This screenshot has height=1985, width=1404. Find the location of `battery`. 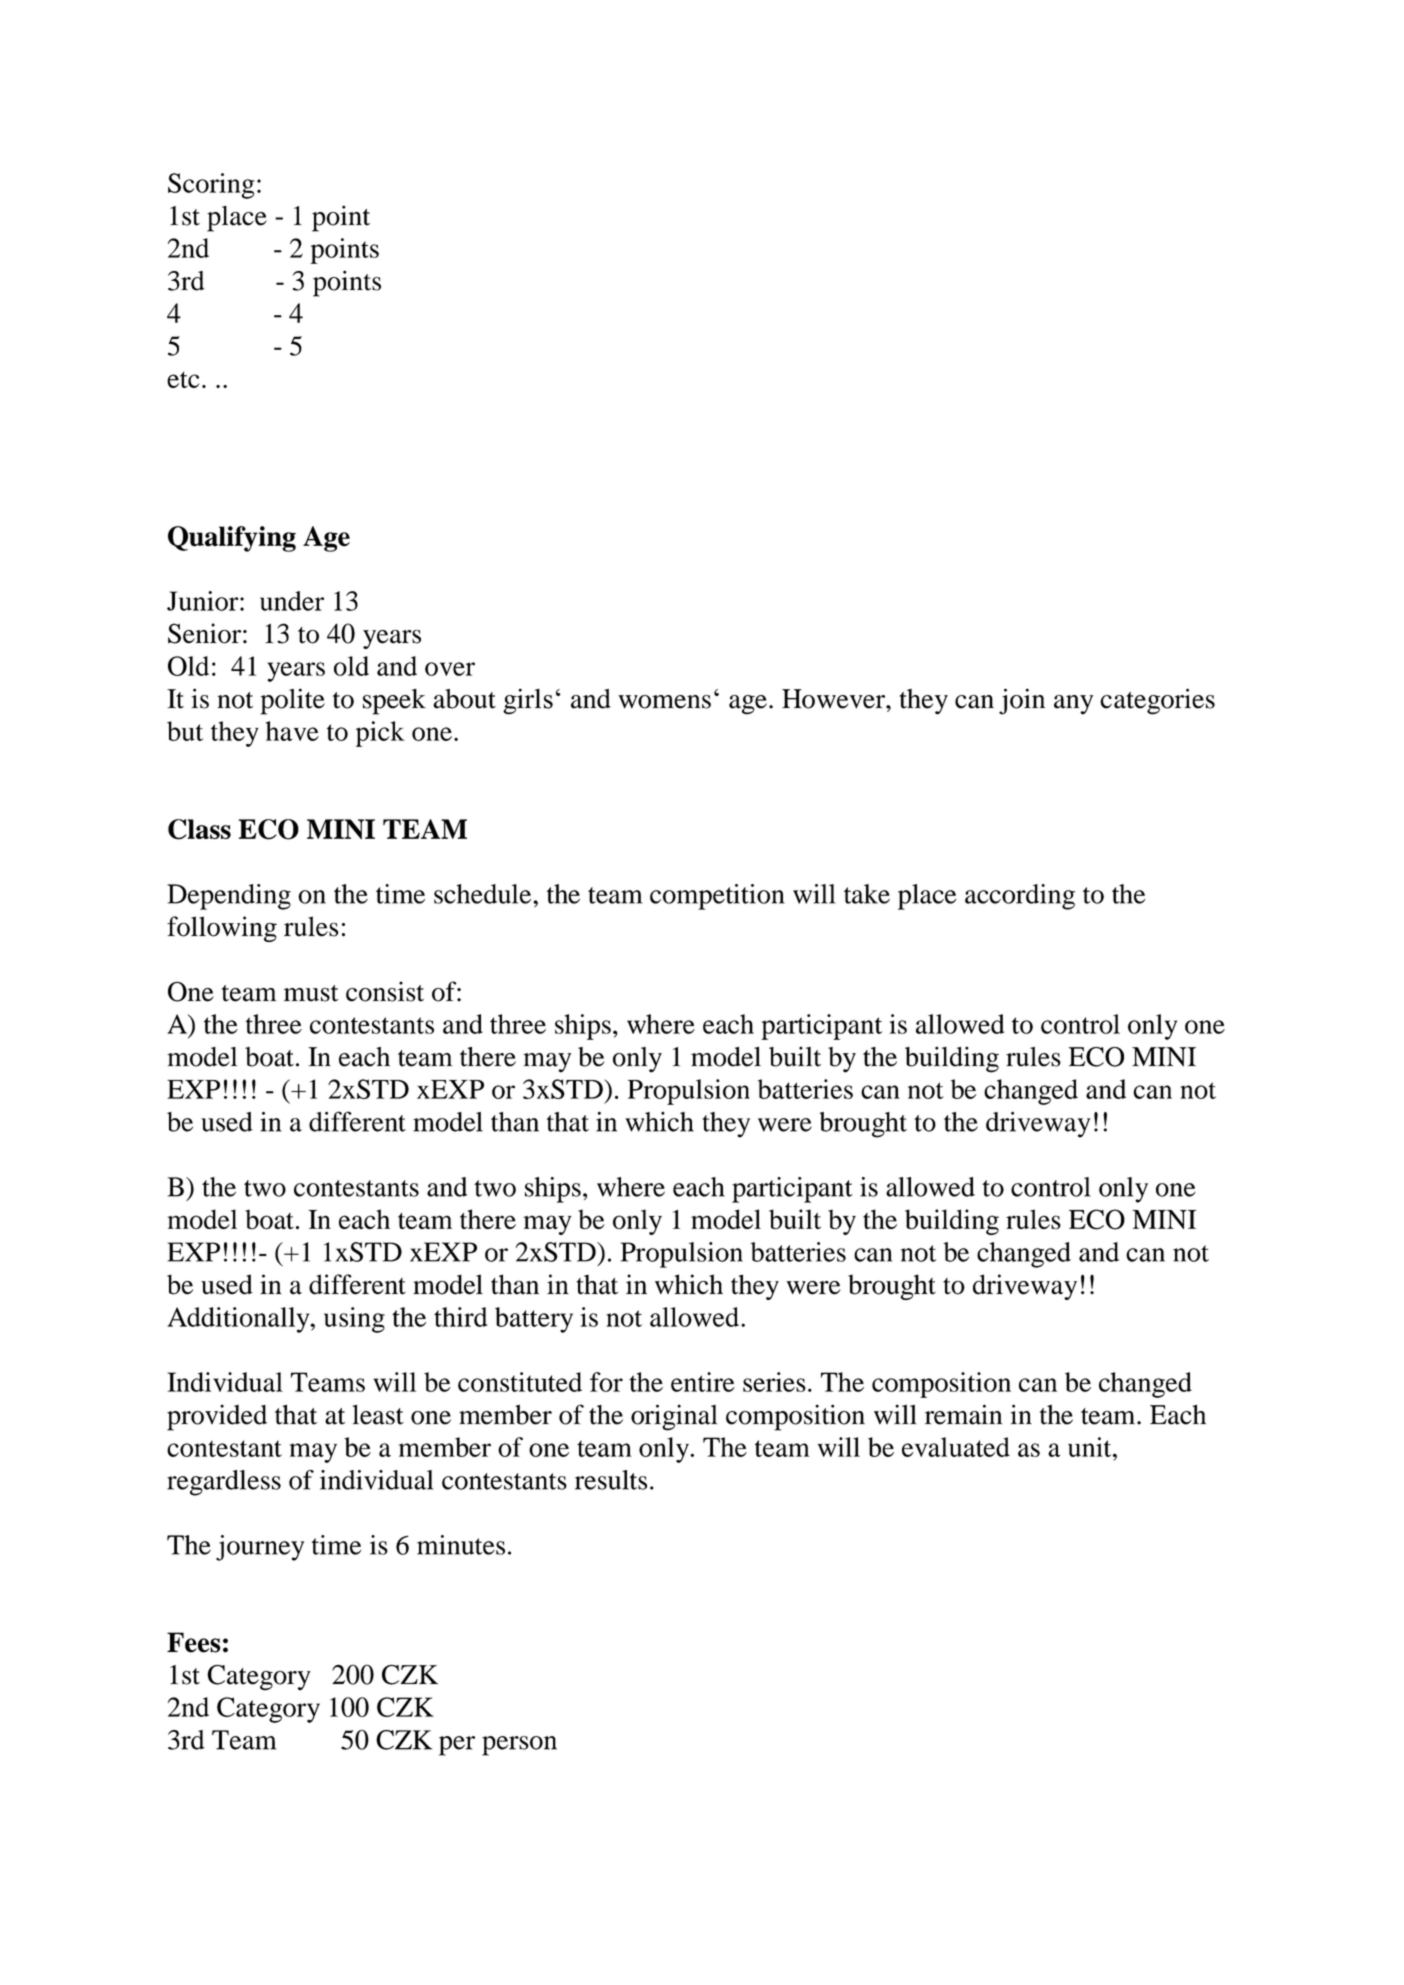

battery is located at coordinates (534, 1320).
